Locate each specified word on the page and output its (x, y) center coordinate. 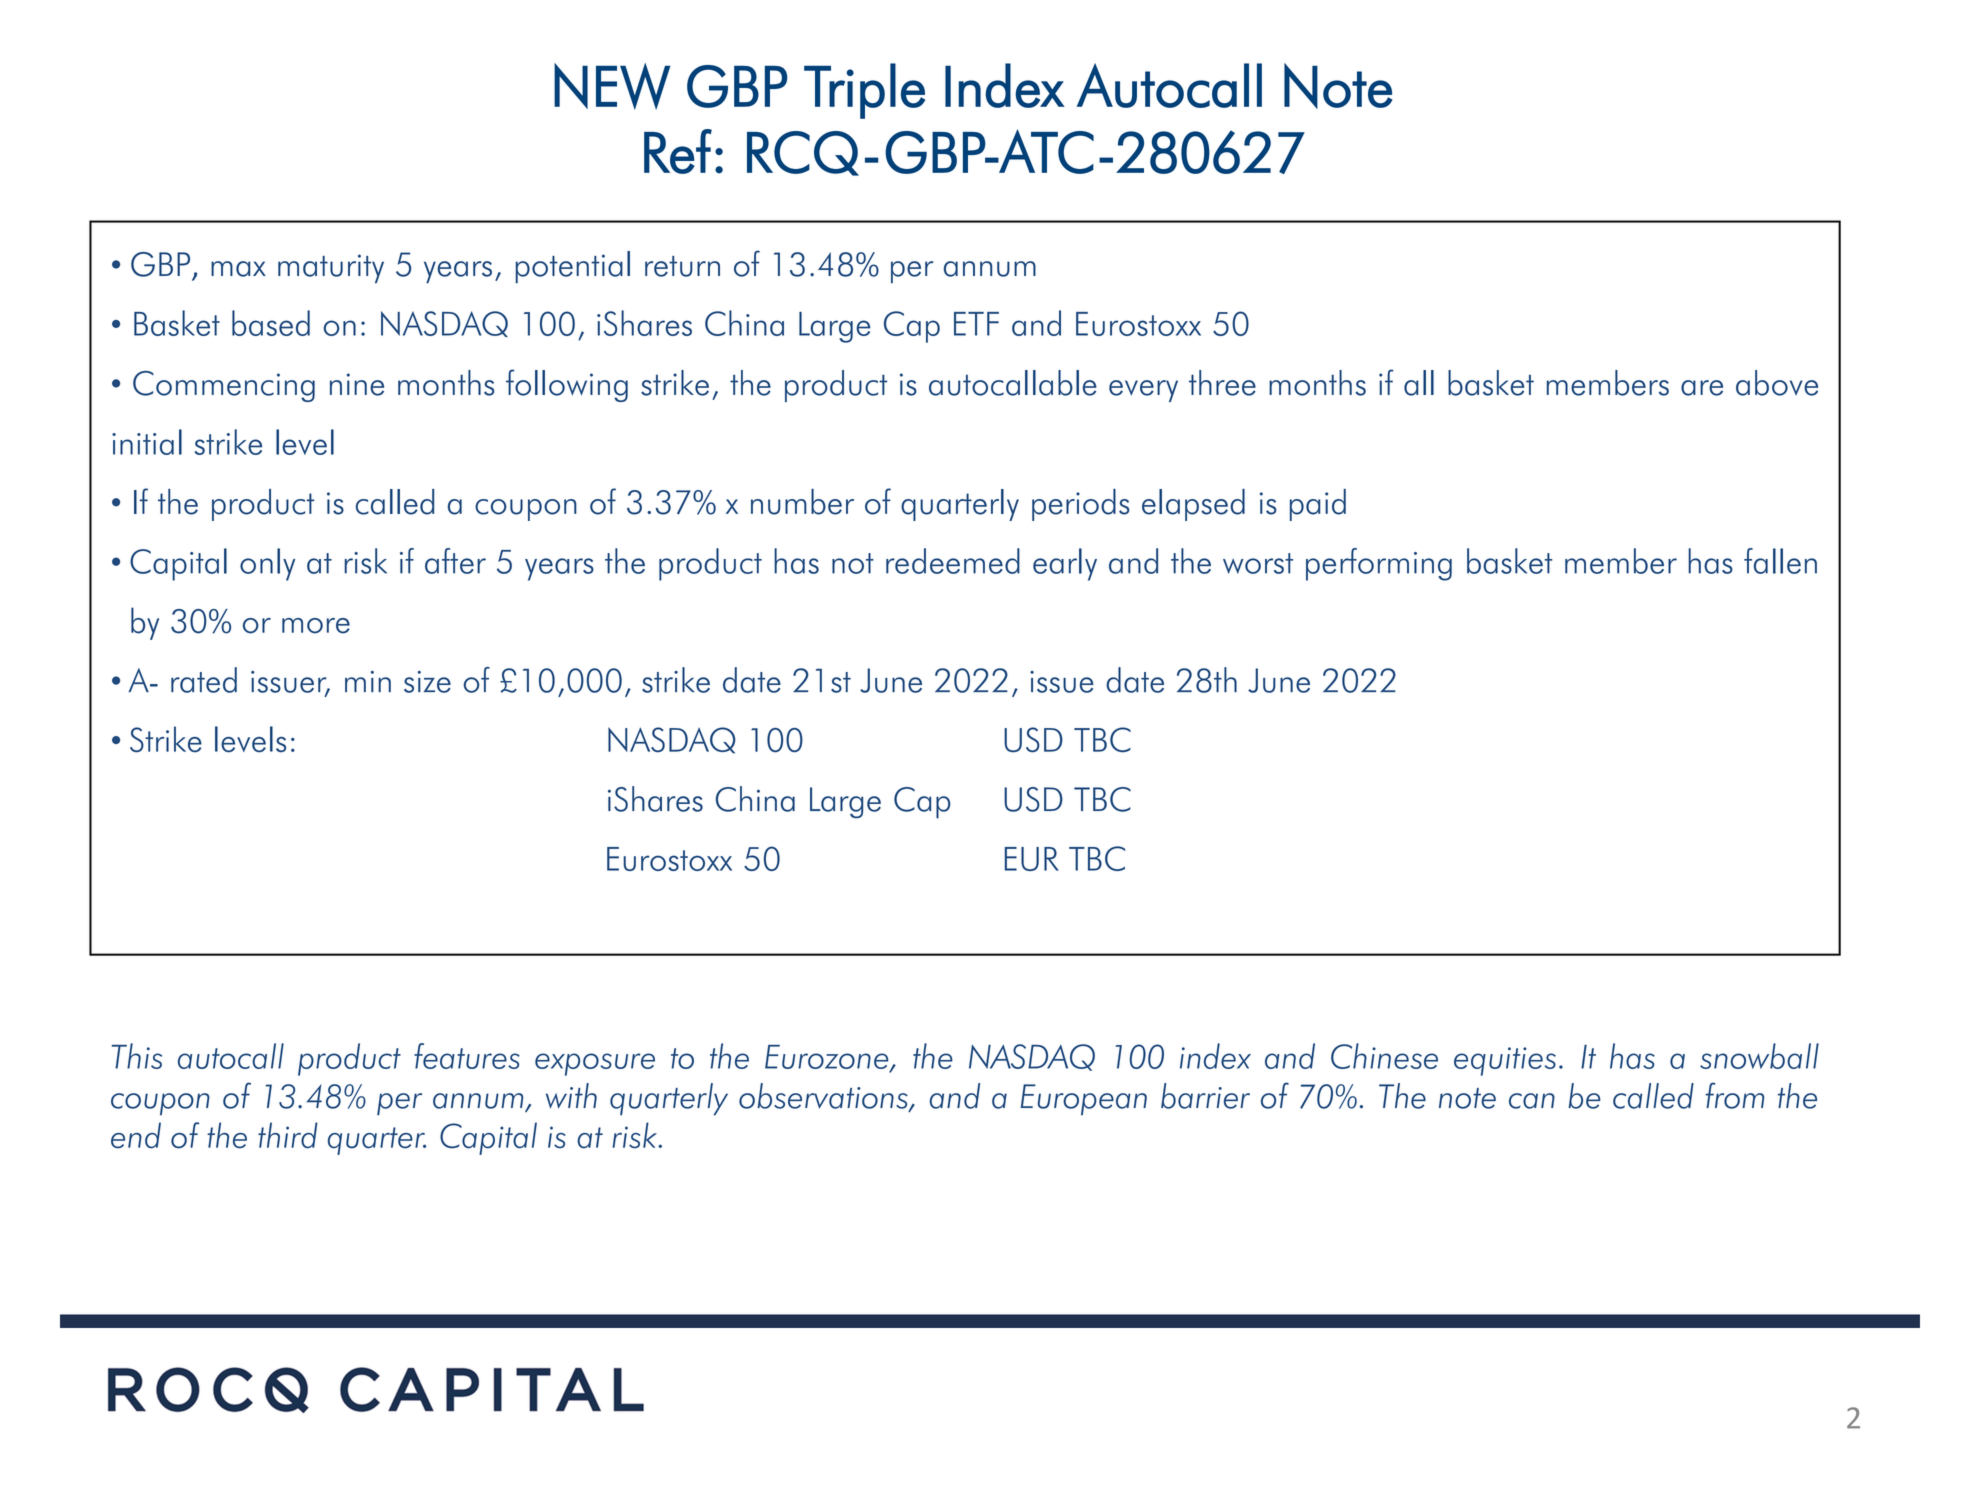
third (288, 1135)
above (1777, 383)
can (1532, 1101)
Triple (864, 91)
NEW (612, 86)
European (1084, 1099)
